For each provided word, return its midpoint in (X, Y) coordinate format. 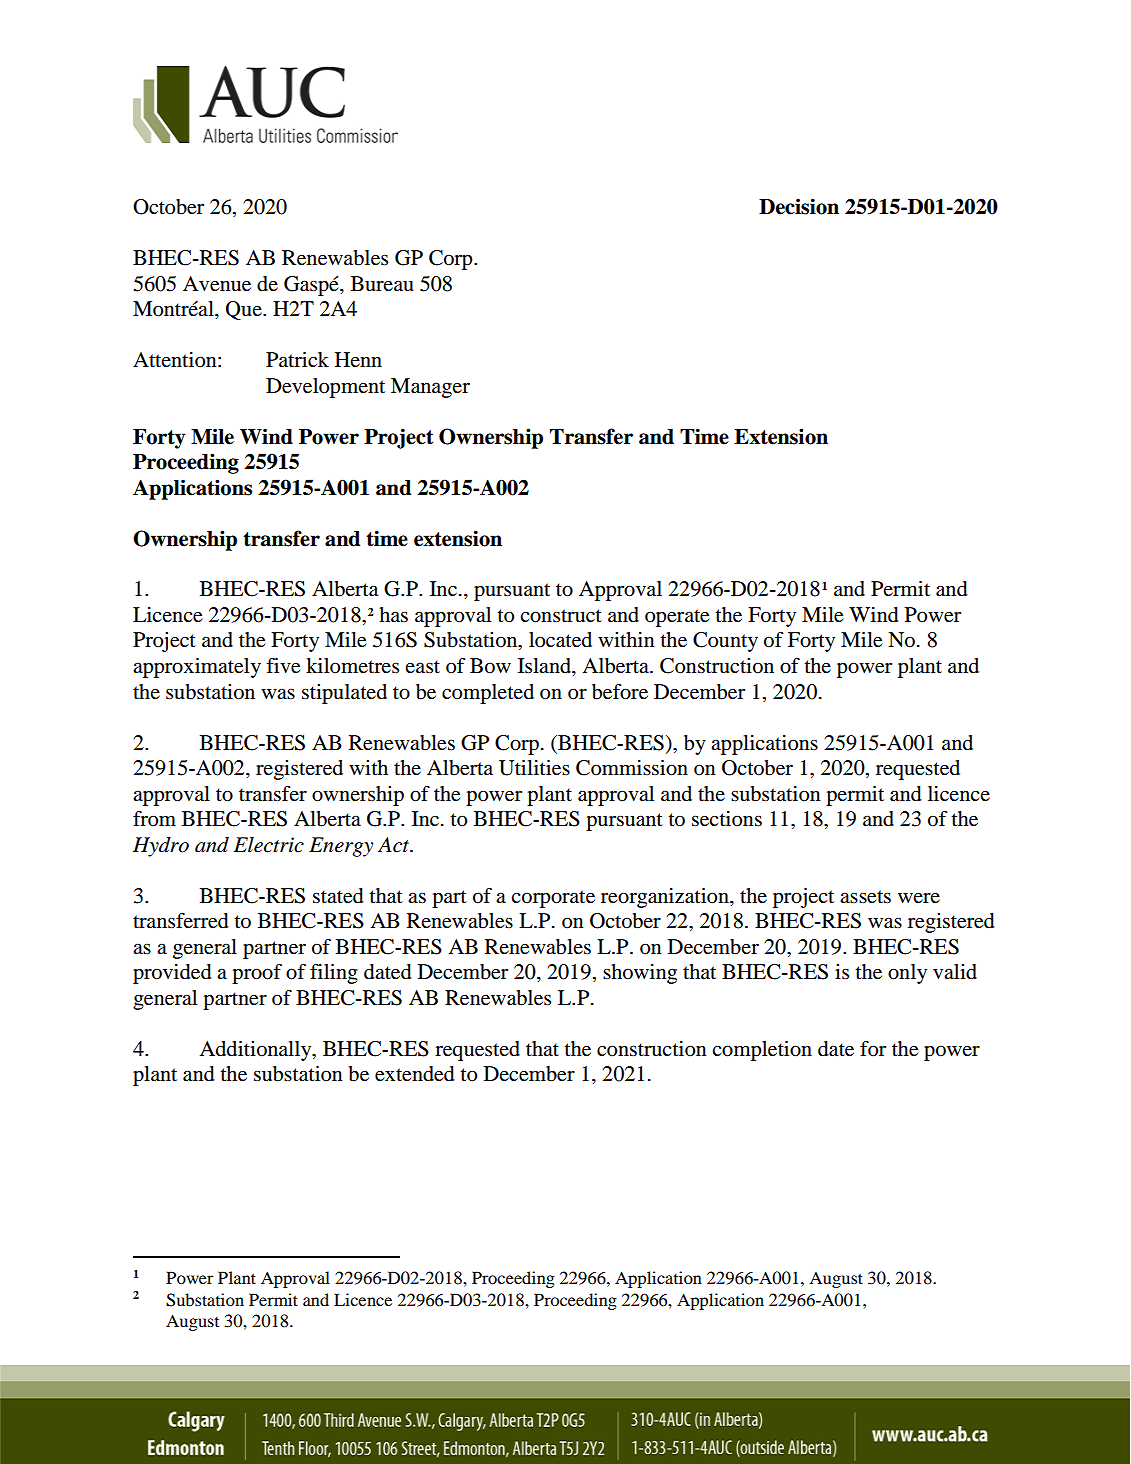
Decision (799, 206)
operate (677, 618)
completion (762, 1051)
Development (325, 388)
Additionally (256, 1051)
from (154, 819)
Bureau (382, 284)
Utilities (534, 768)
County (725, 642)
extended (414, 1074)
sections (727, 819)
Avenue (217, 284)
